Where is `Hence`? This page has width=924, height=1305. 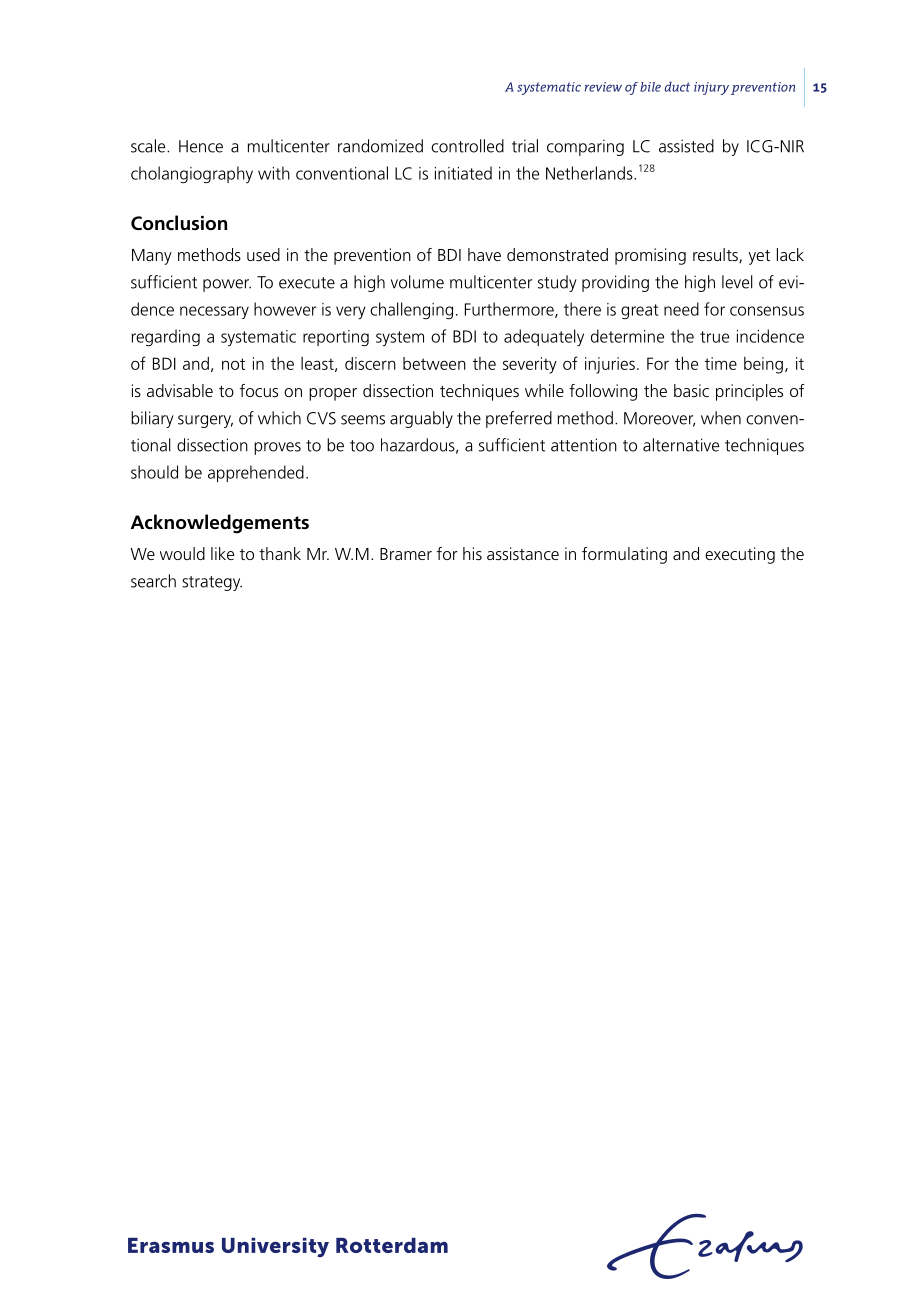 Hence is located at coordinates (201, 146).
